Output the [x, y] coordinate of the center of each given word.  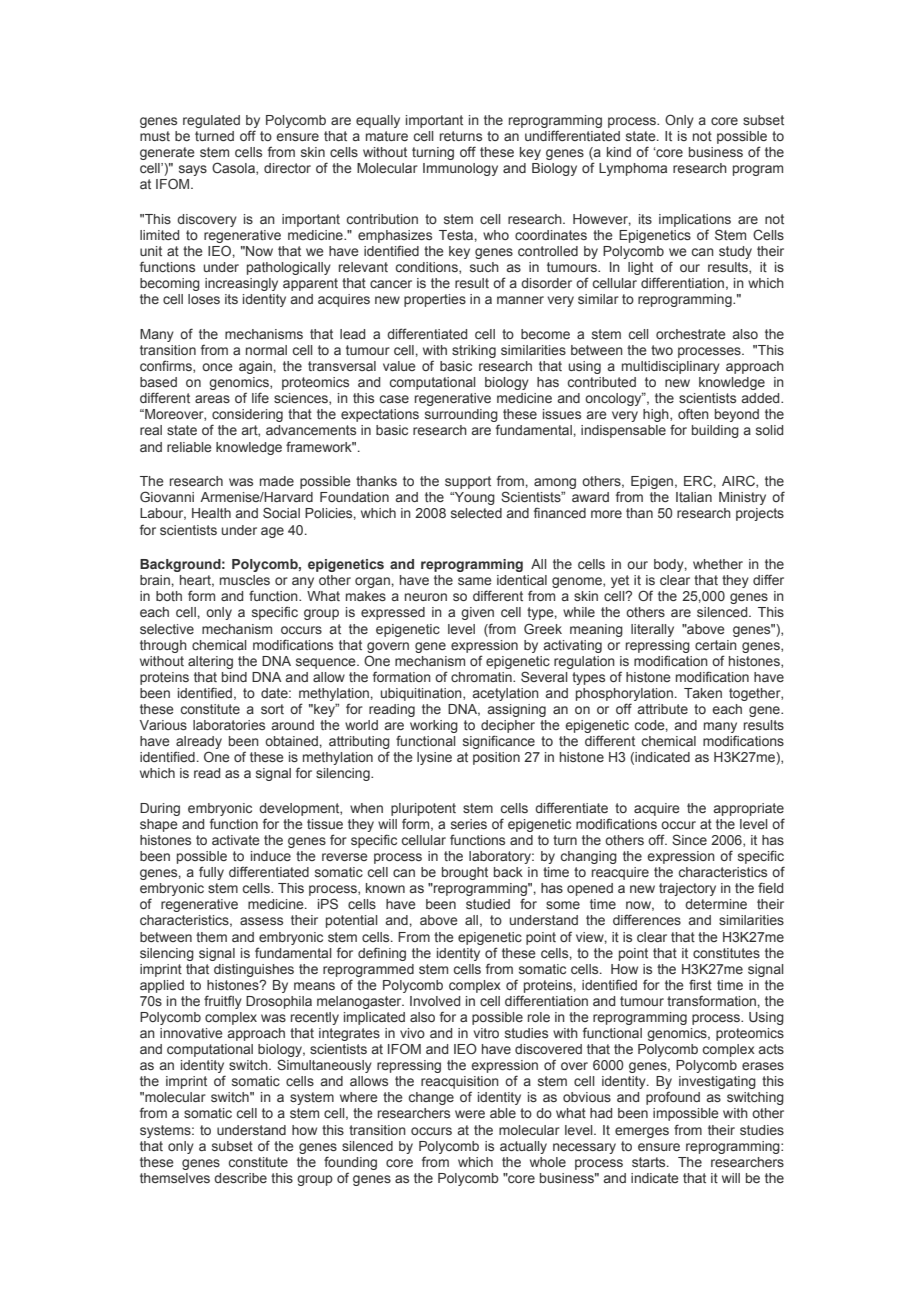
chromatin [482, 677]
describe [240, 1178]
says [193, 170]
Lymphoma [633, 169]
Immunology [460, 169]
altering [210, 662]
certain [716, 645]
